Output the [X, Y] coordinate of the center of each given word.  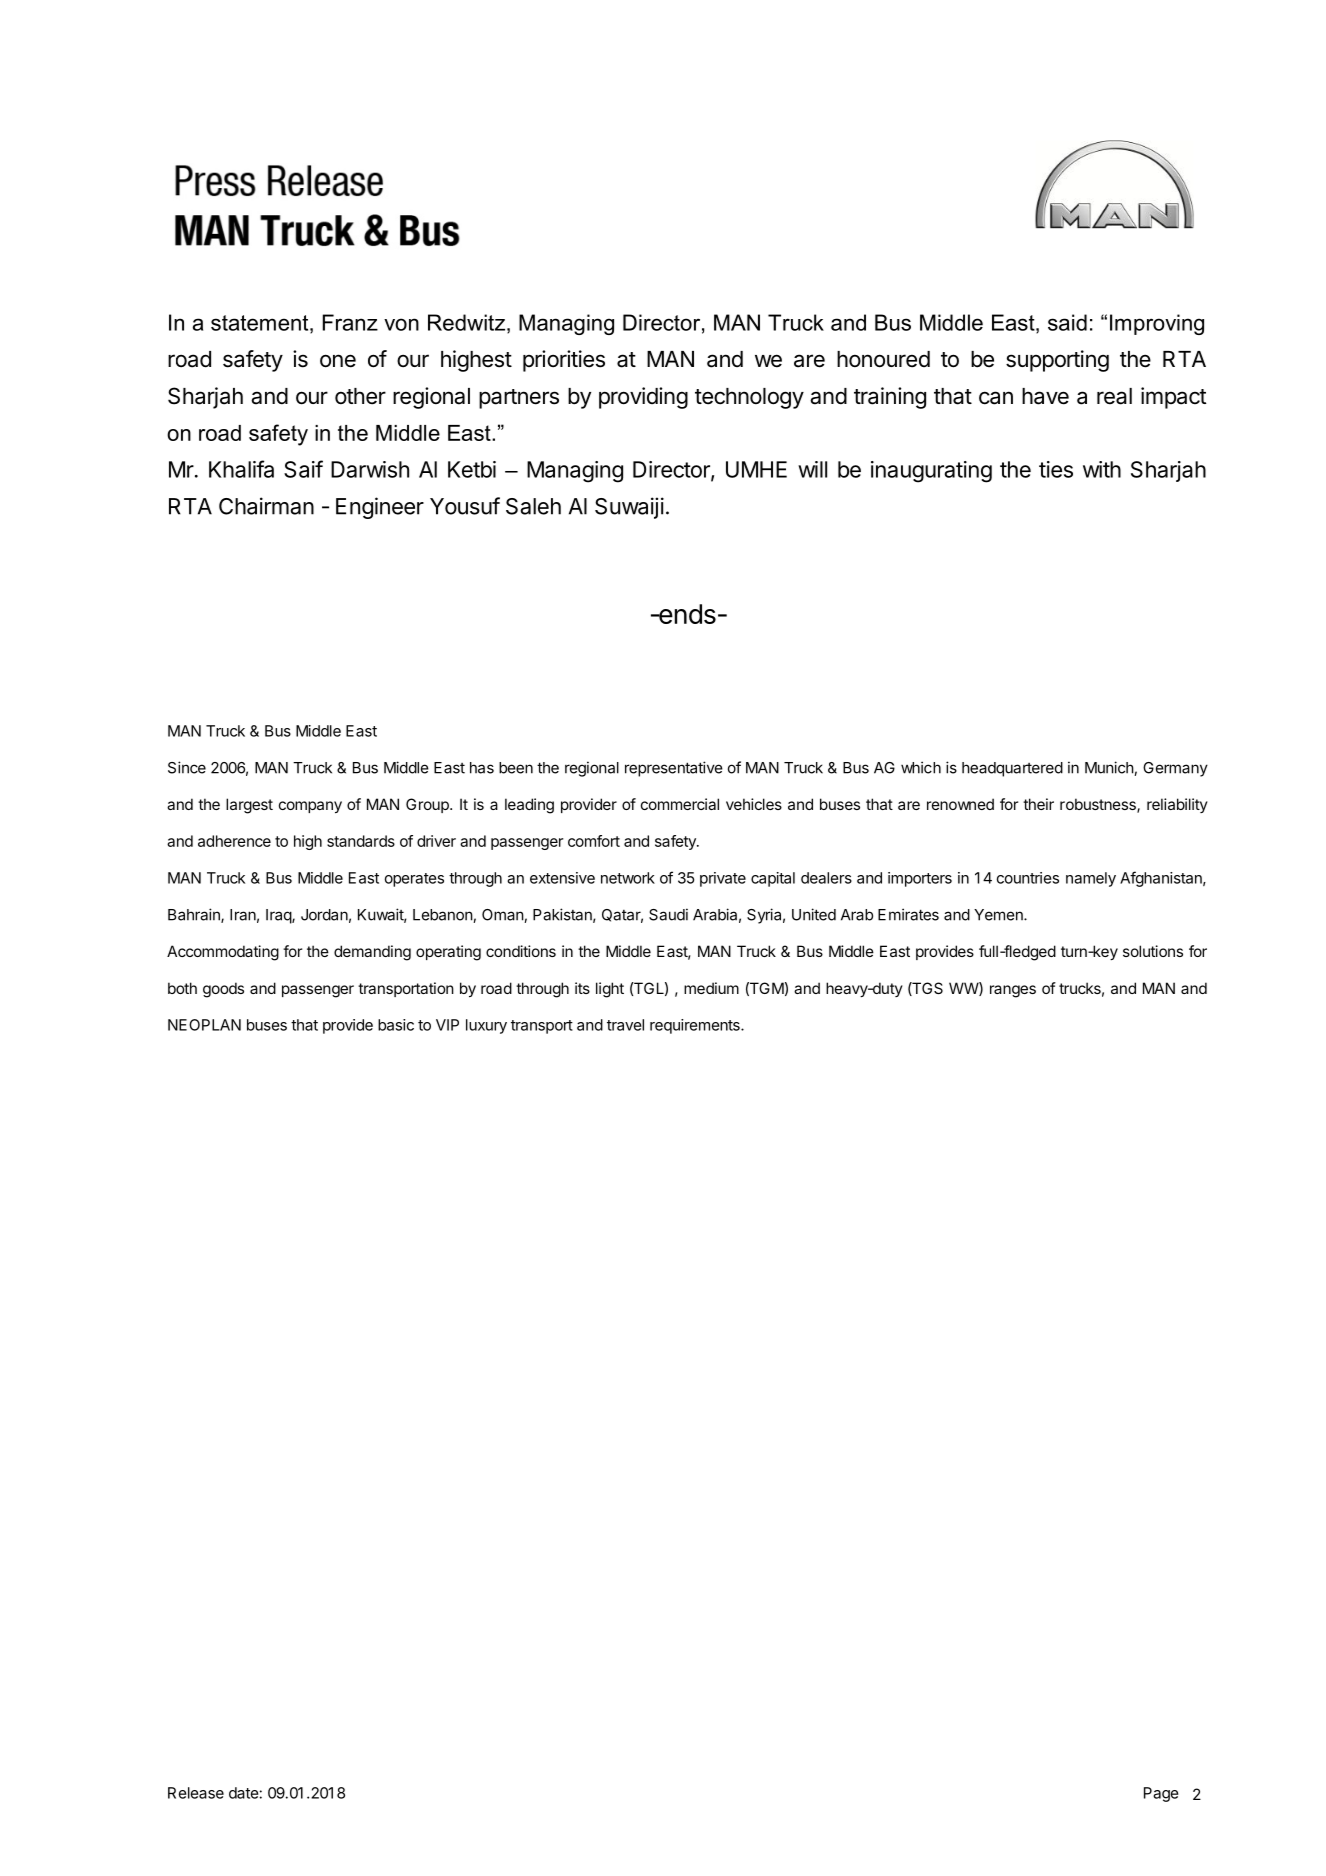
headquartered [1012, 769]
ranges [1013, 991]
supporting [1057, 361]
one [338, 361]
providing [643, 398]
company [310, 807]
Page [1161, 1794]
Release [196, 1793]
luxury [486, 1026]
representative [674, 769]
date [244, 1793]
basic [396, 1025]
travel [625, 1025]
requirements [696, 1026]
